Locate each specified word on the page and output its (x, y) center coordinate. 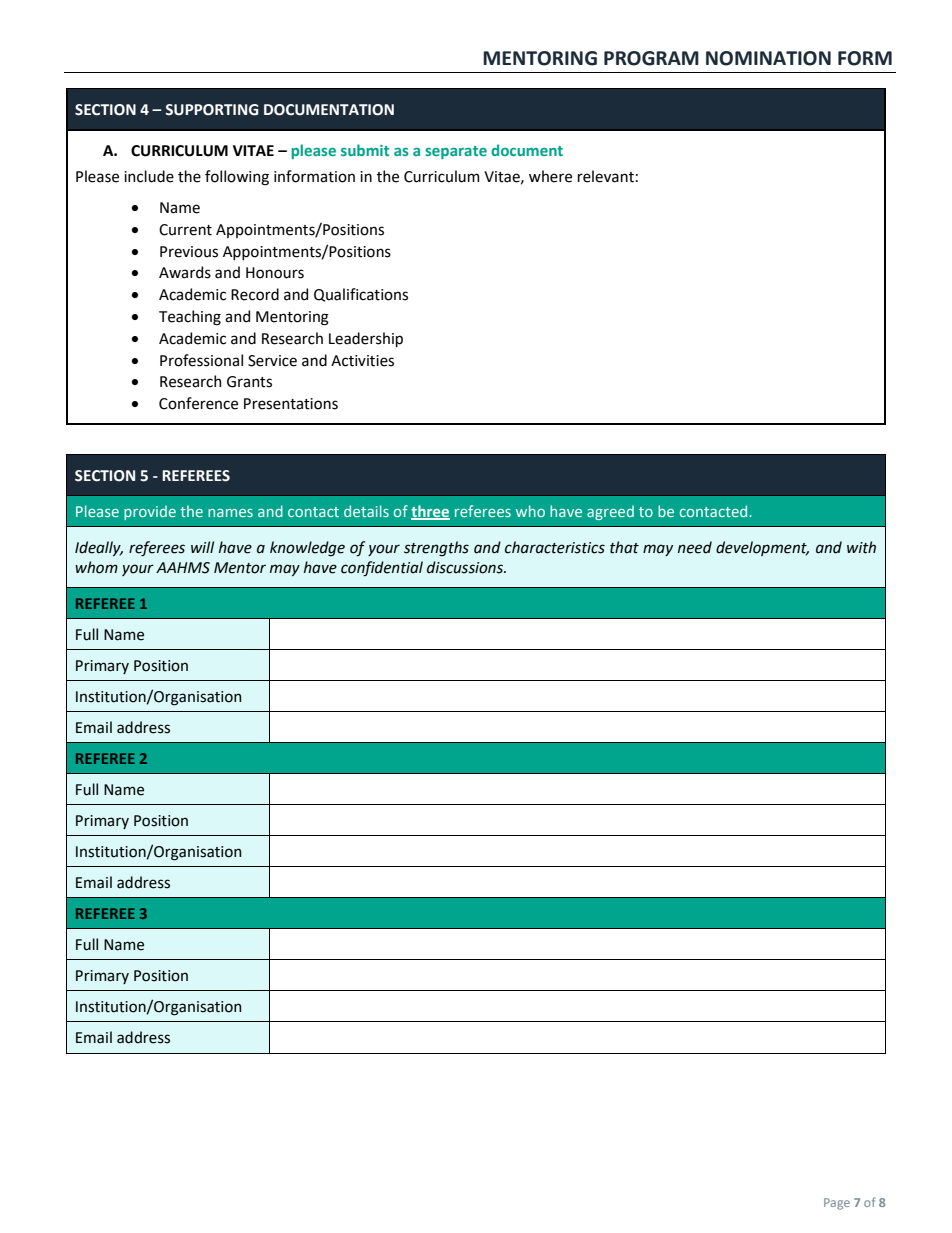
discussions (466, 567)
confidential (382, 568)
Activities (362, 361)
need (695, 547)
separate (456, 152)
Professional (201, 360)
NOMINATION (768, 58)
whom (96, 567)
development (762, 548)
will (202, 547)
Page (837, 1204)
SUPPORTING (212, 110)
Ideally (99, 548)
